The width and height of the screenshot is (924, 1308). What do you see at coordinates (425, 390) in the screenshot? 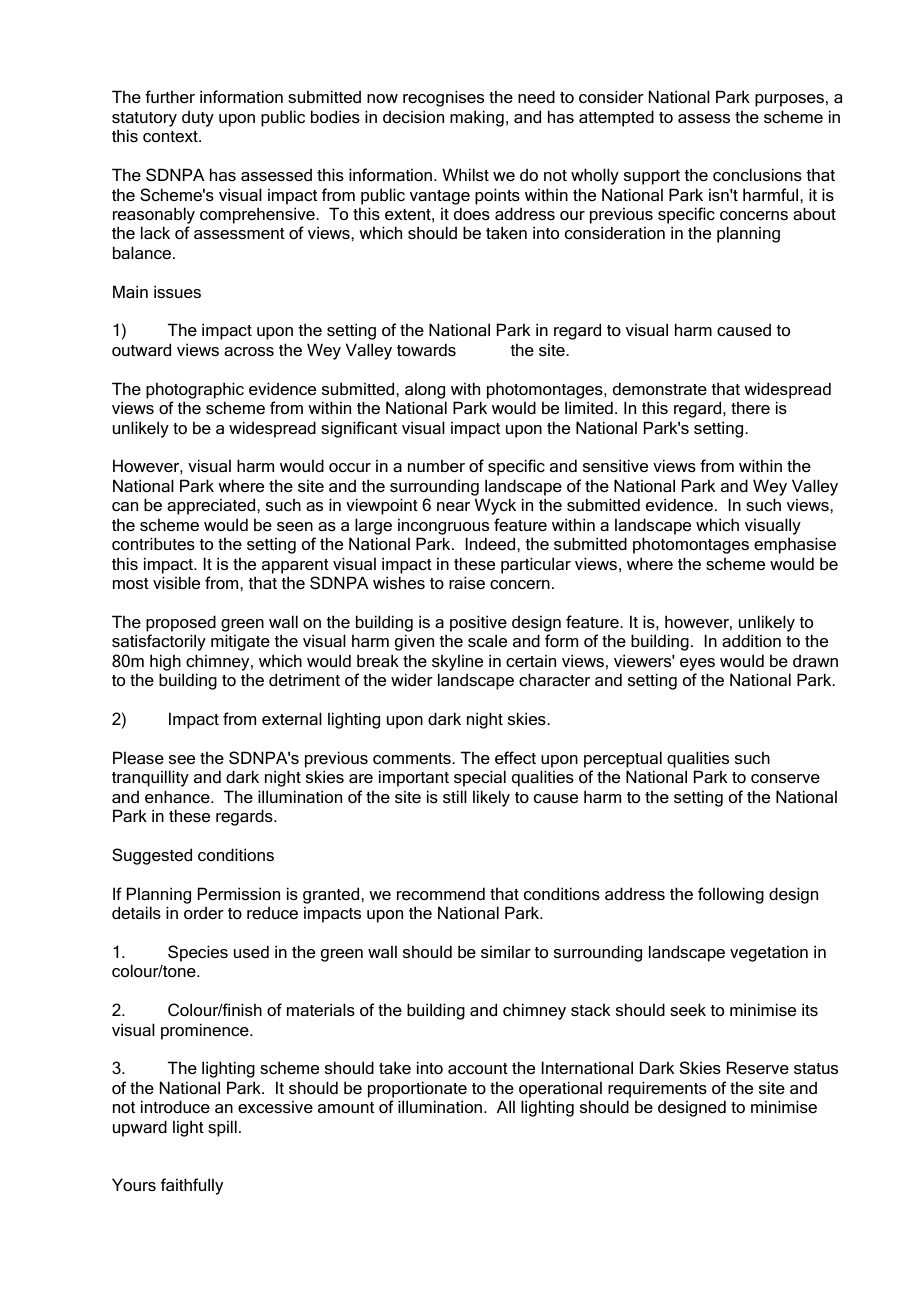
I see `along` at bounding box center [425, 390].
